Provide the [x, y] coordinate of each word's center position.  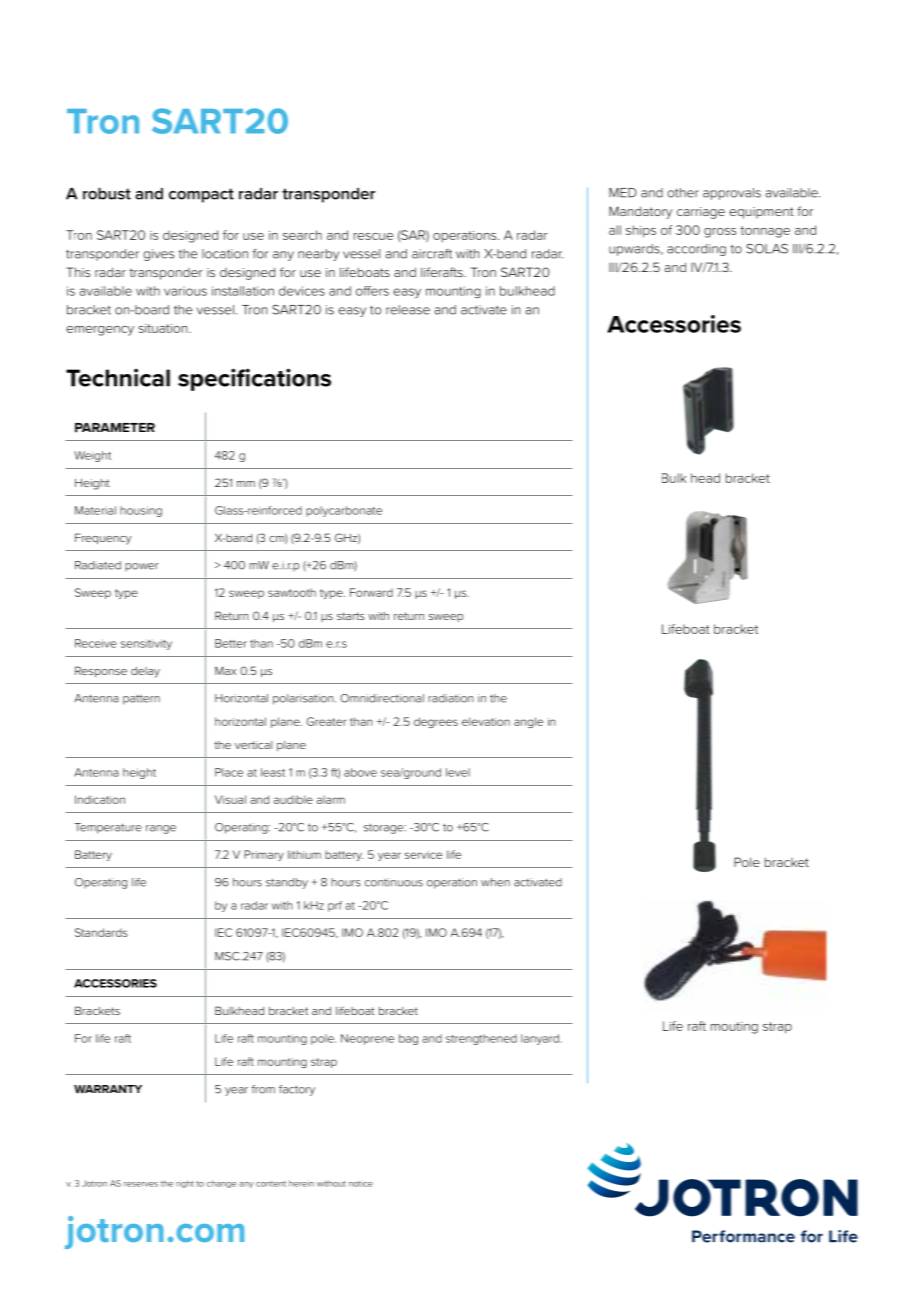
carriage [701, 213]
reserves [141, 1184]
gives [158, 255]
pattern [141, 699]
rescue [373, 236]
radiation [451, 698]
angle [528, 722]
